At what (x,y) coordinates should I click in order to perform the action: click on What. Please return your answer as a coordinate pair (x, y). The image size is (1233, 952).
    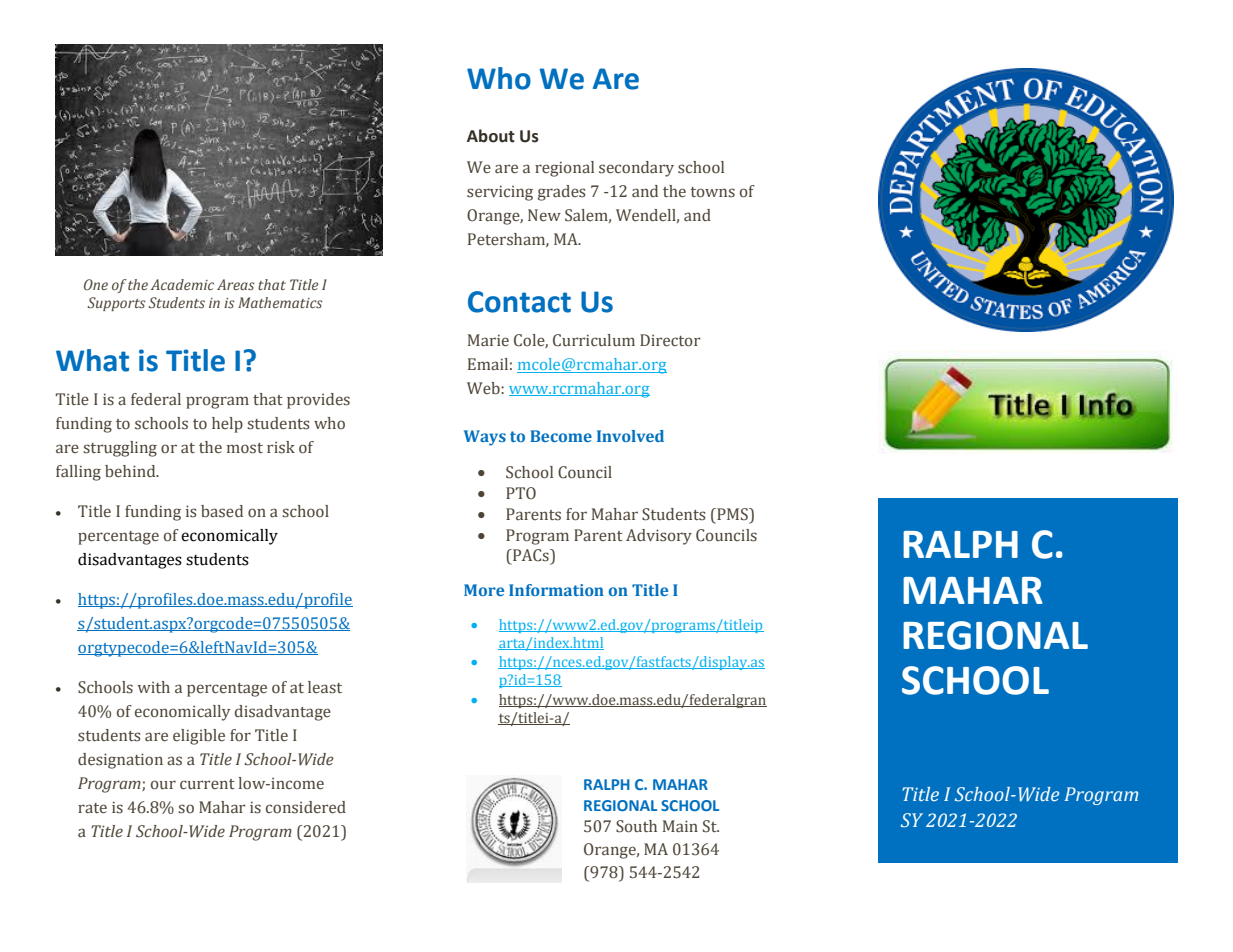
    Looking at the image, I should click on (92, 360).
